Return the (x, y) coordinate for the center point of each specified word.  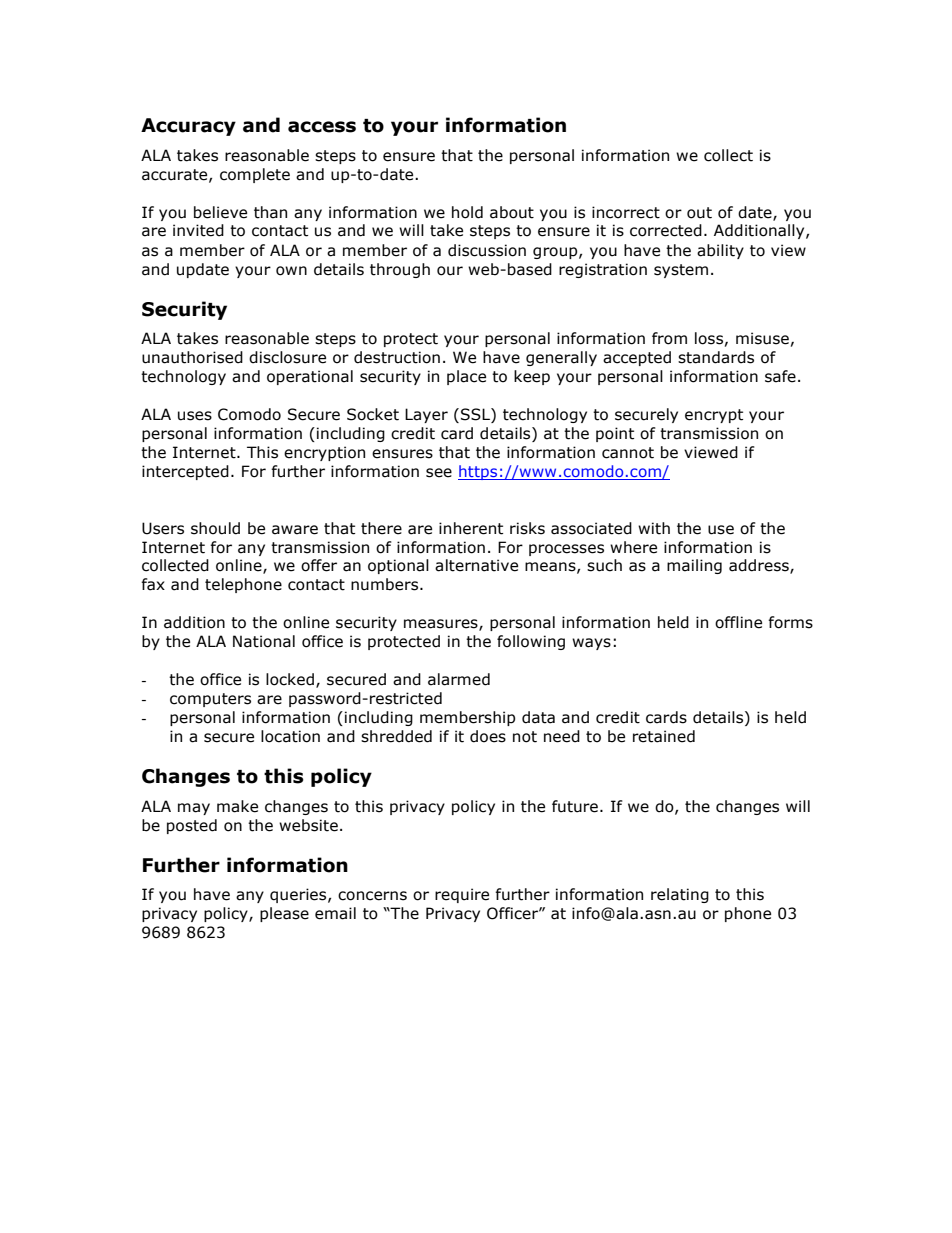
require (462, 895)
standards (716, 357)
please (284, 914)
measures (442, 625)
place (466, 377)
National (264, 641)
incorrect (626, 212)
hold (467, 212)
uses (195, 416)
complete (255, 175)
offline (738, 622)
